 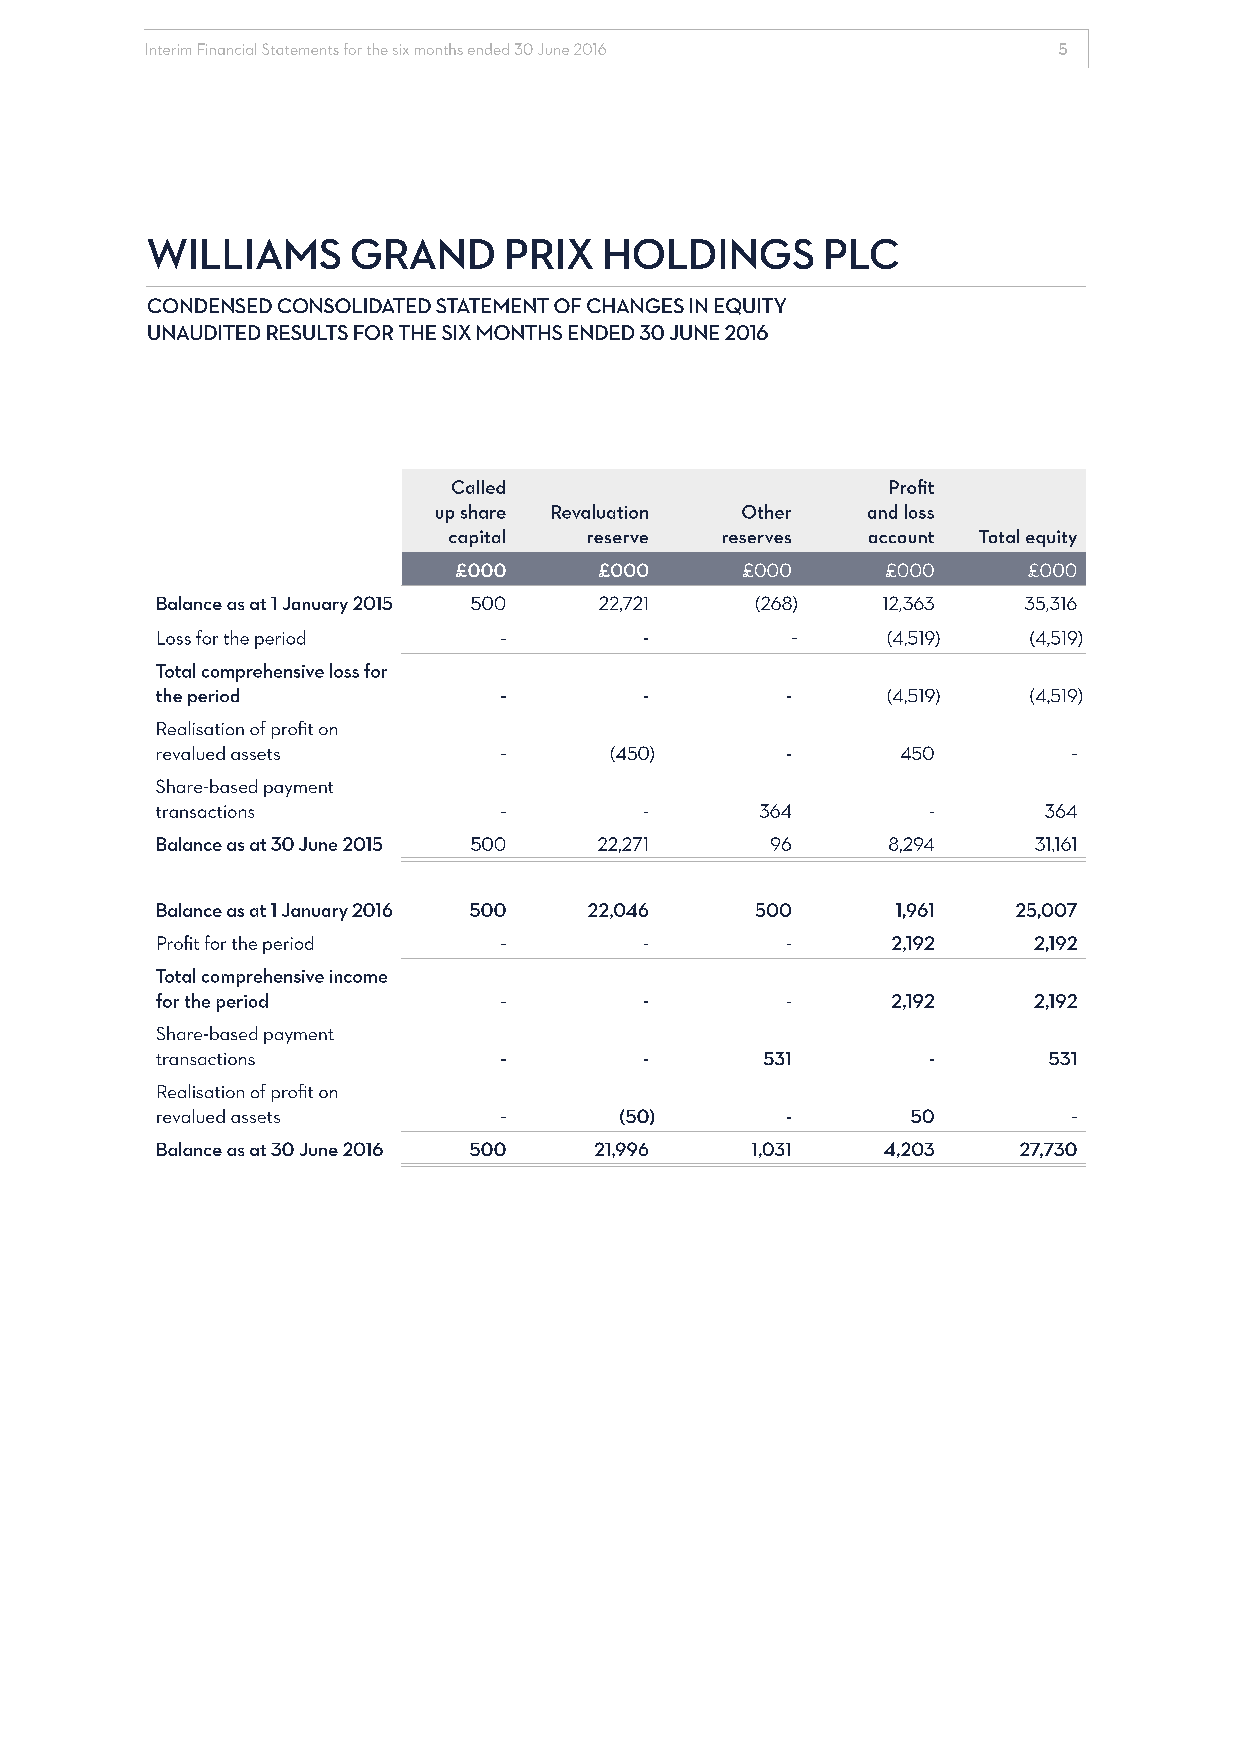 What do you see at coordinates (358, 976) in the screenshot?
I see `income` at bounding box center [358, 976].
